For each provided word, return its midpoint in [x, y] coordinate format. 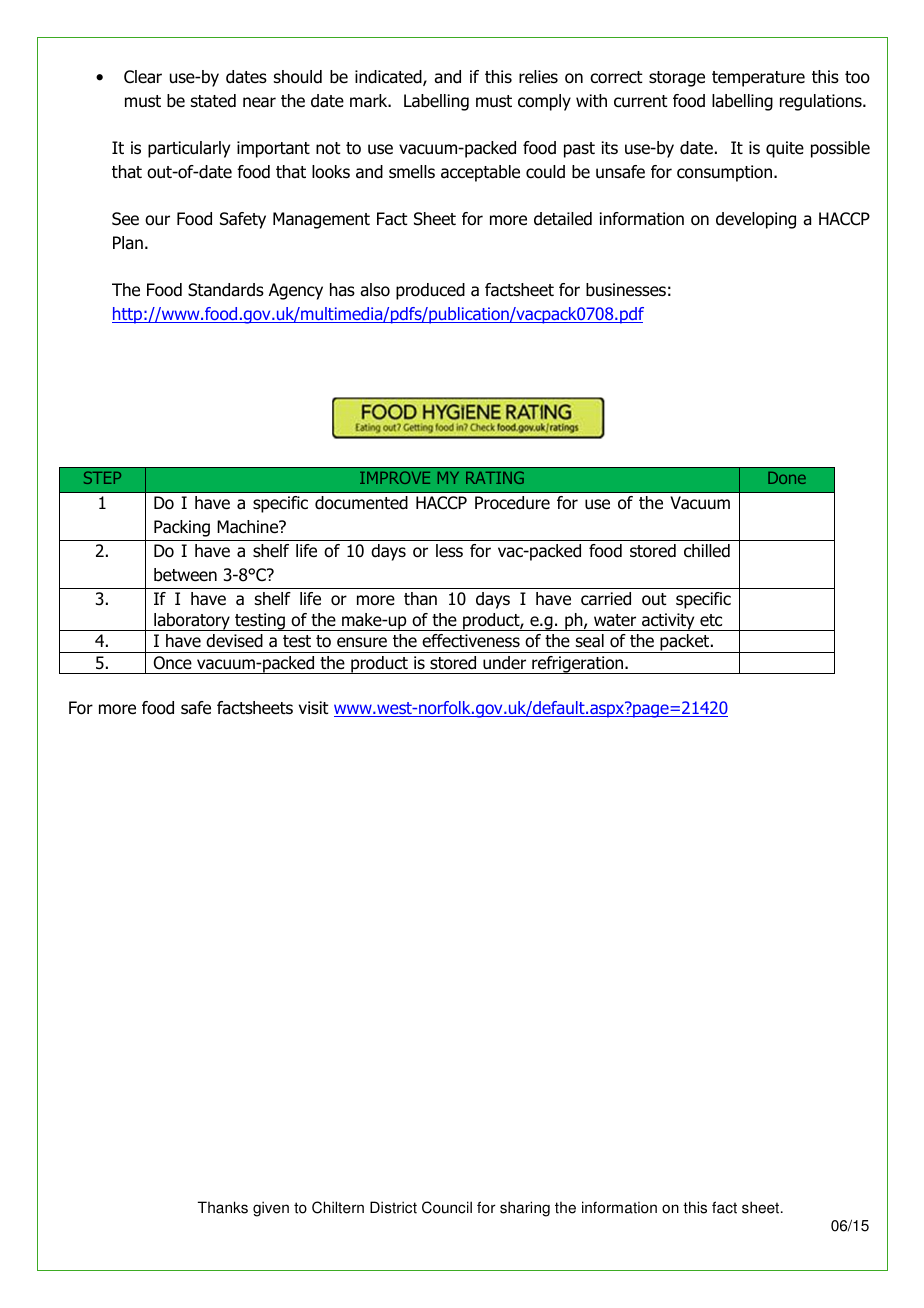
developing [756, 220]
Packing [182, 528]
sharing [525, 1209]
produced [430, 291]
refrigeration [578, 665]
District [393, 1207]
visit [314, 707]
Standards [226, 290]
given [271, 1209]
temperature [758, 79]
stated [213, 101]
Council [447, 1207]
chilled [707, 551]
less [449, 551]
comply [544, 102]
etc [711, 620]
